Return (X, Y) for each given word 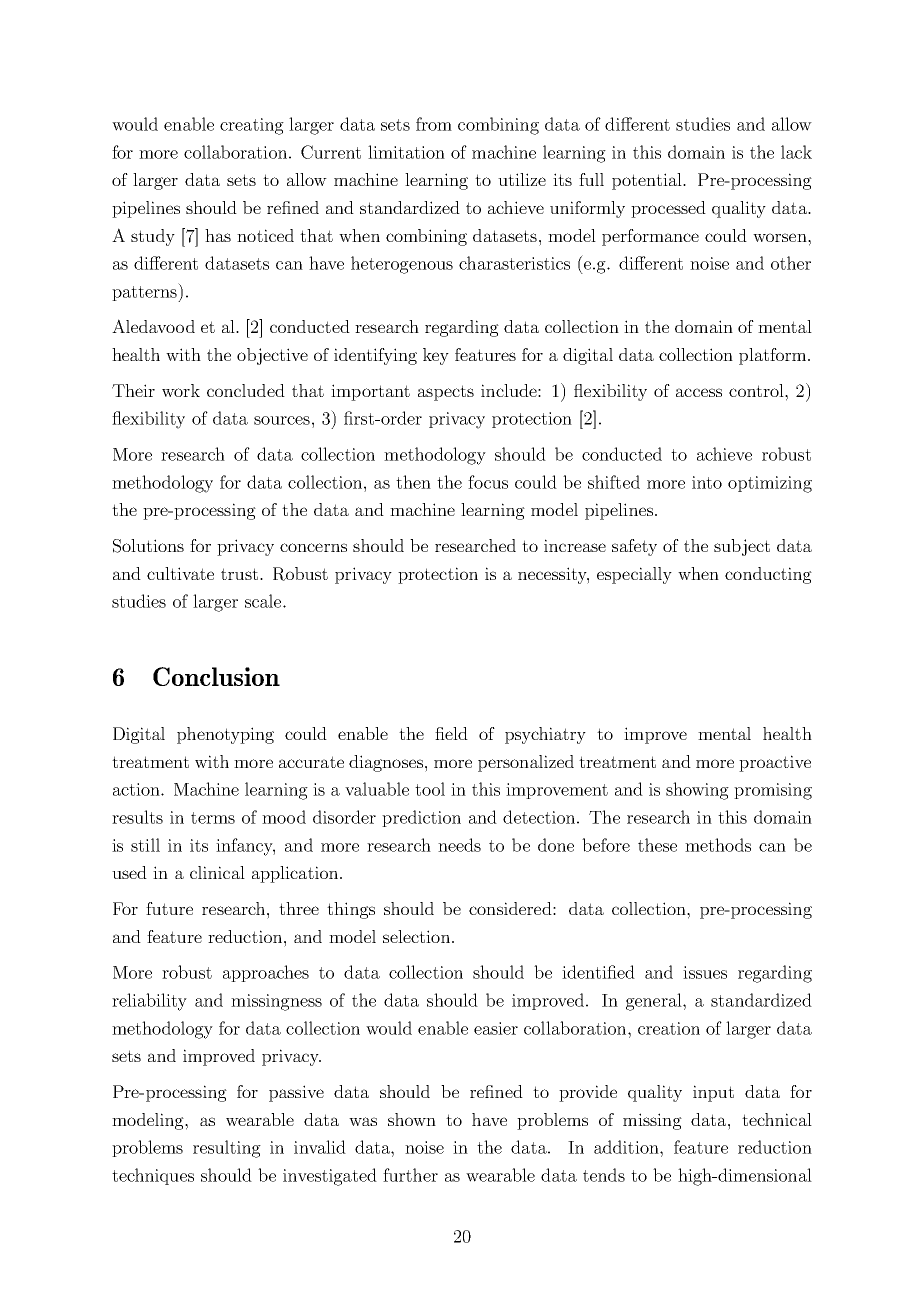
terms (213, 818)
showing (697, 791)
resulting (227, 1149)
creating (252, 126)
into (707, 482)
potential (648, 181)
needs (459, 845)
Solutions (148, 546)
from (434, 124)
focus (488, 482)
